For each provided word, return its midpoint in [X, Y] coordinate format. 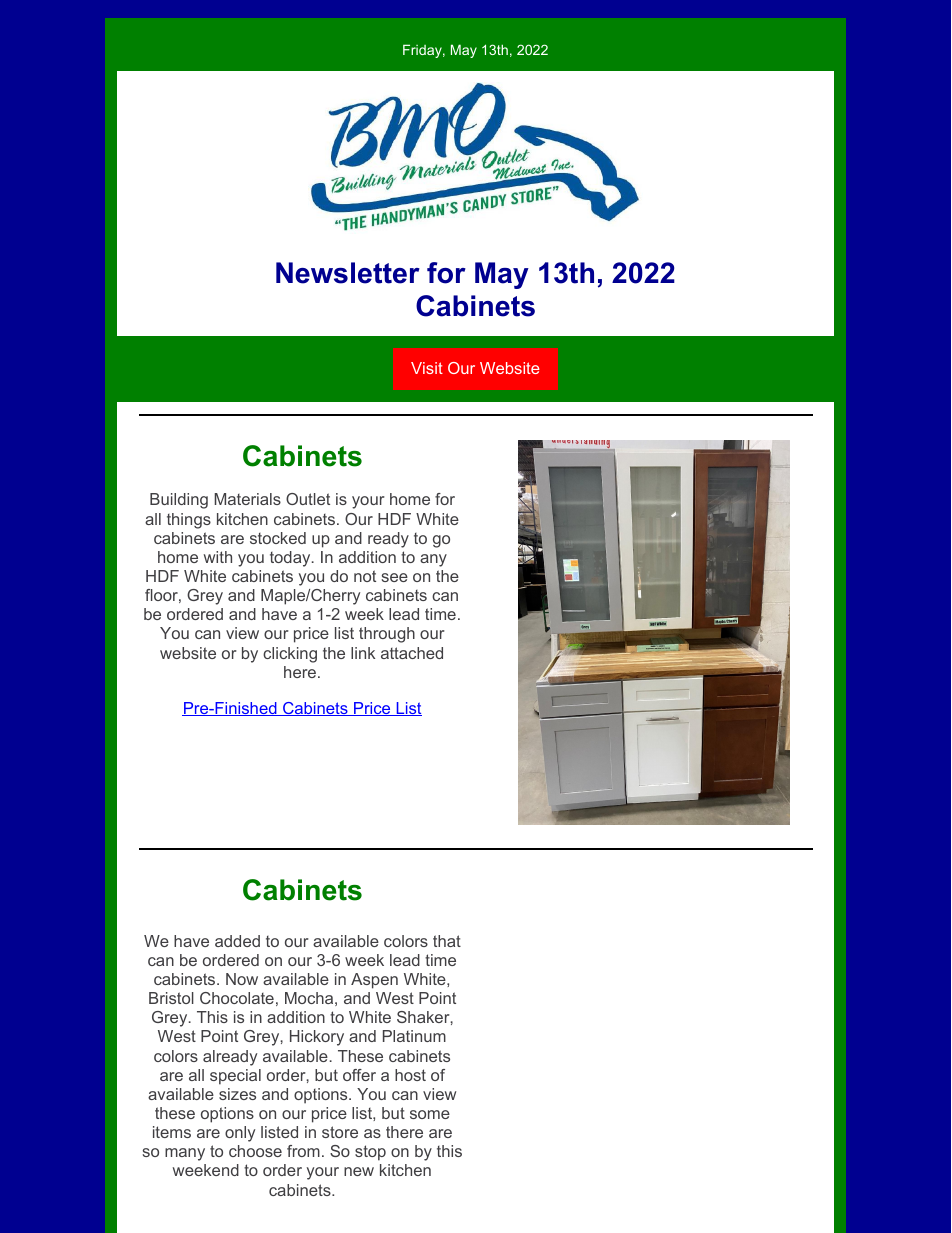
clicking [290, 655]
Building [179, 501]
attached [412, 653]
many [185, 1154]
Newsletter [348, 273]
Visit [427, 368]
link [363, 653]
